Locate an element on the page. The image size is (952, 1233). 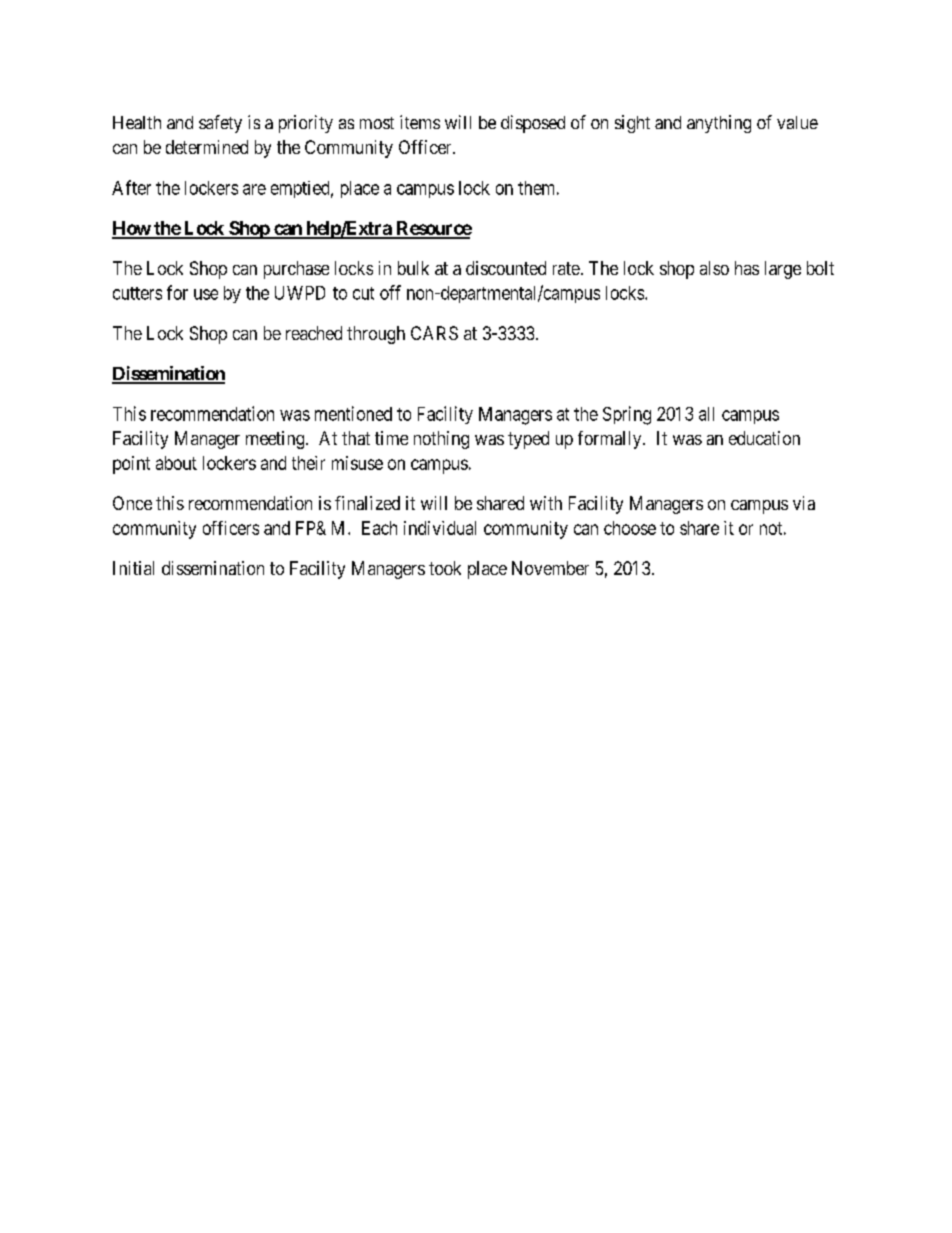
discounted is located at coordinates (506, 268).
